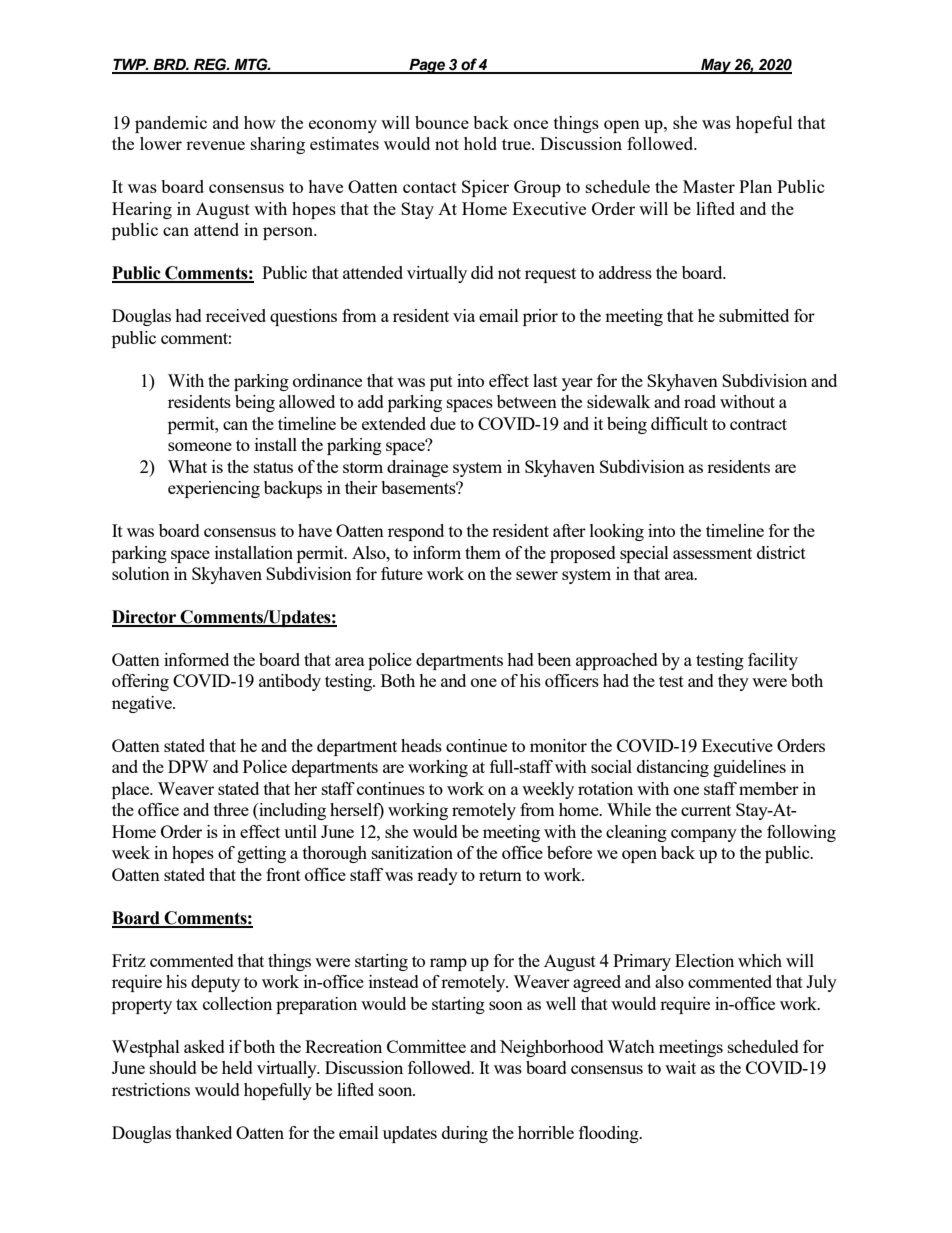  I want to click on assessment, so click(712, 553).
